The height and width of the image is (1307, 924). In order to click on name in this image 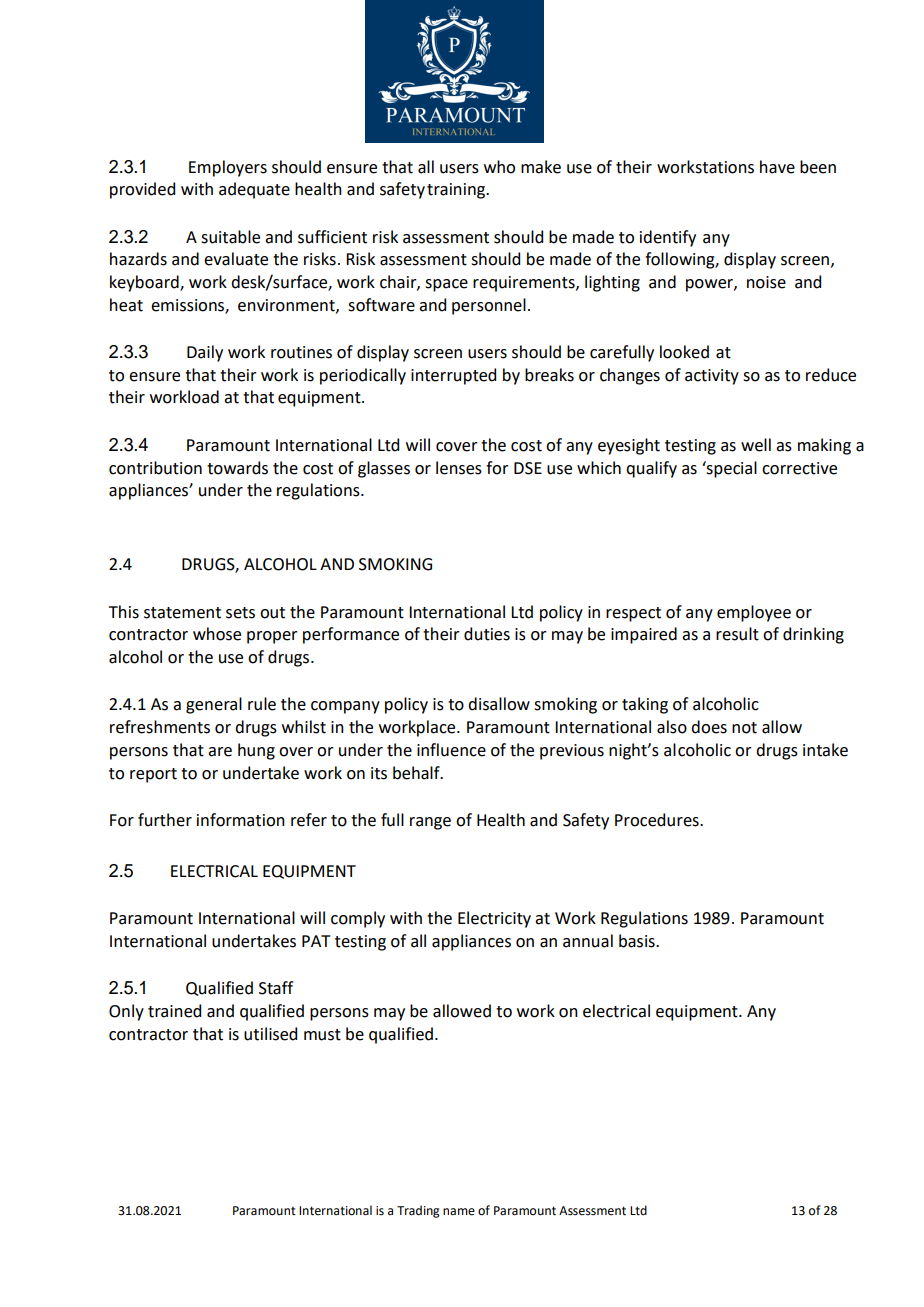, I will do `click(459, 1212)`.
